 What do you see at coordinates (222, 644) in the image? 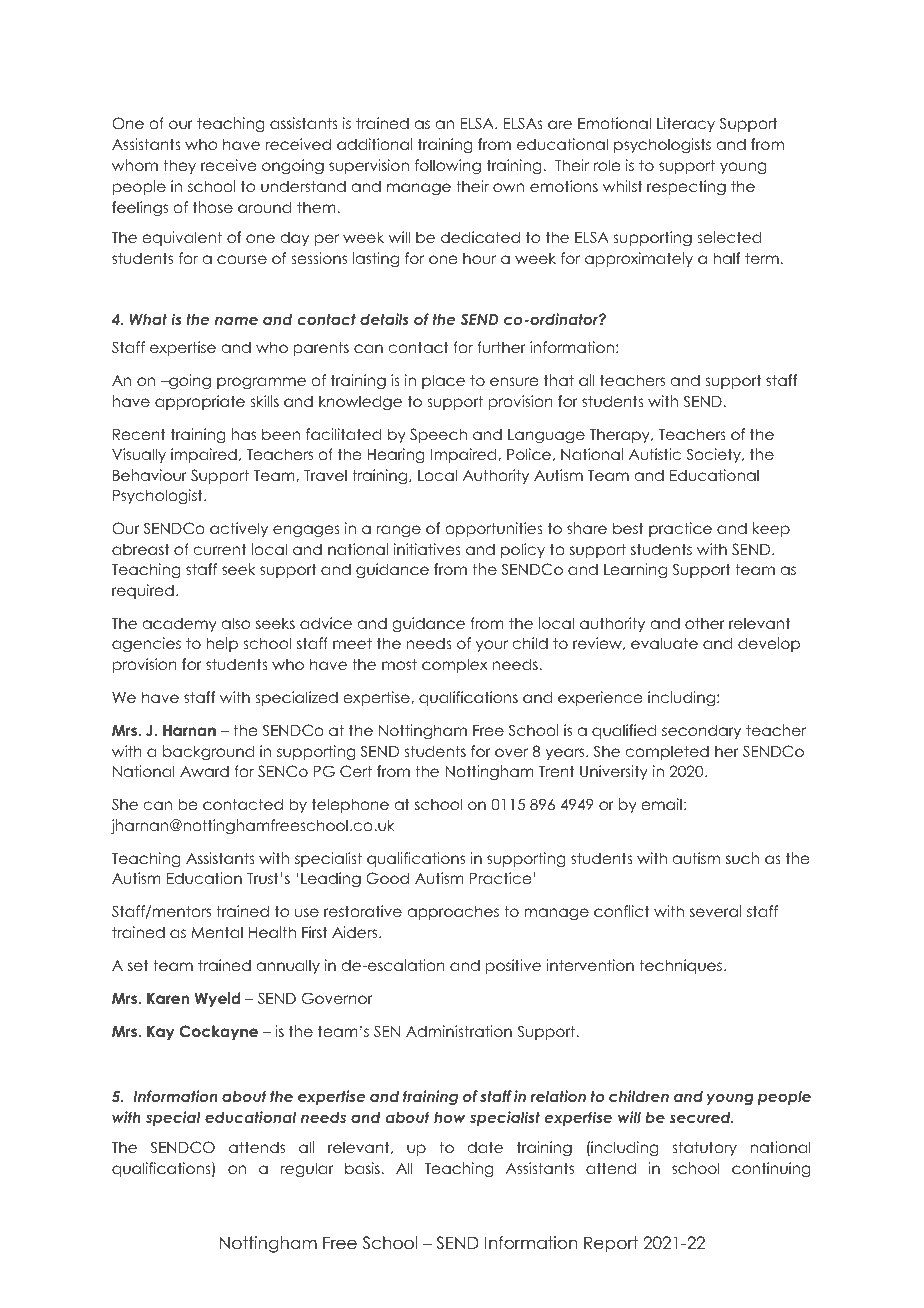
I see `help` at bounding box center [222, 644].
